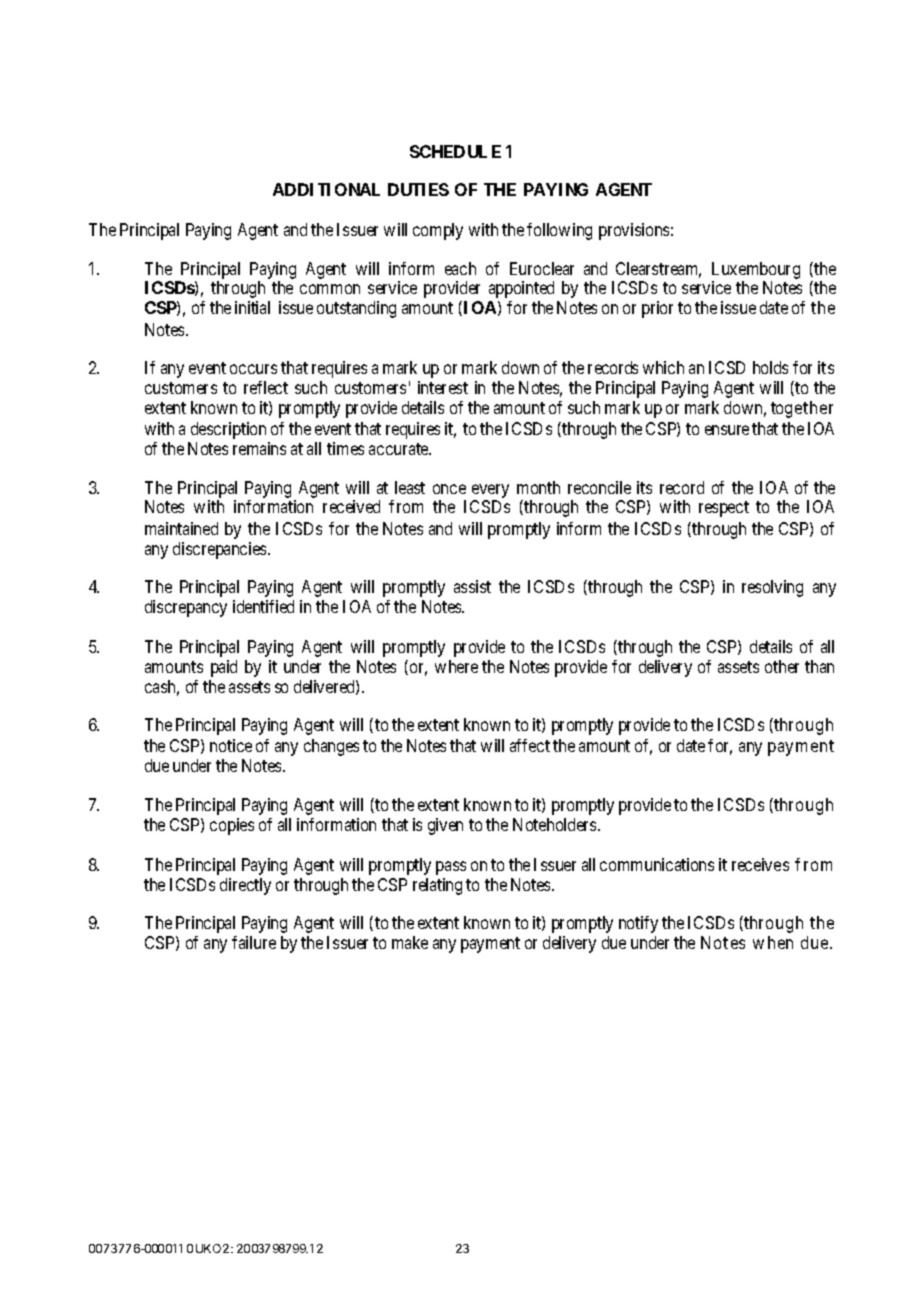  Describe the element at coordinates (455, 151) in the document. I see `SCHEDULE` at that location.
